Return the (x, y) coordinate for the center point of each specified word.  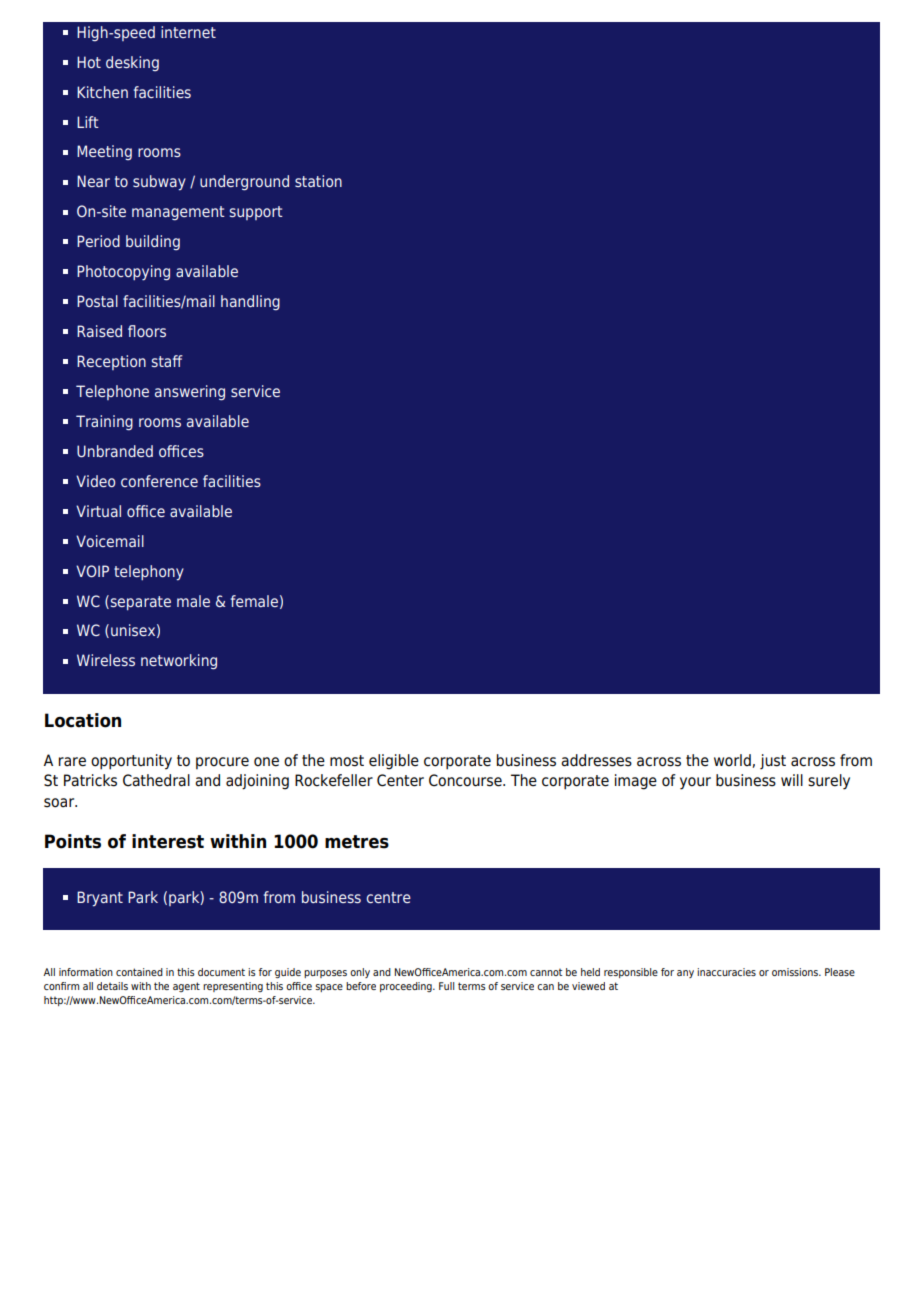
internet (188, 32)
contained (139, 972)
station (318, 181)
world (733, 761)
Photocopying (123, 273)
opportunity (131, 762)
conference (159, 481)
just (773, 761)
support (256, 213)
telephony (149, 573)
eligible (394, 762)
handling (250, 302)
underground (244, 182)
